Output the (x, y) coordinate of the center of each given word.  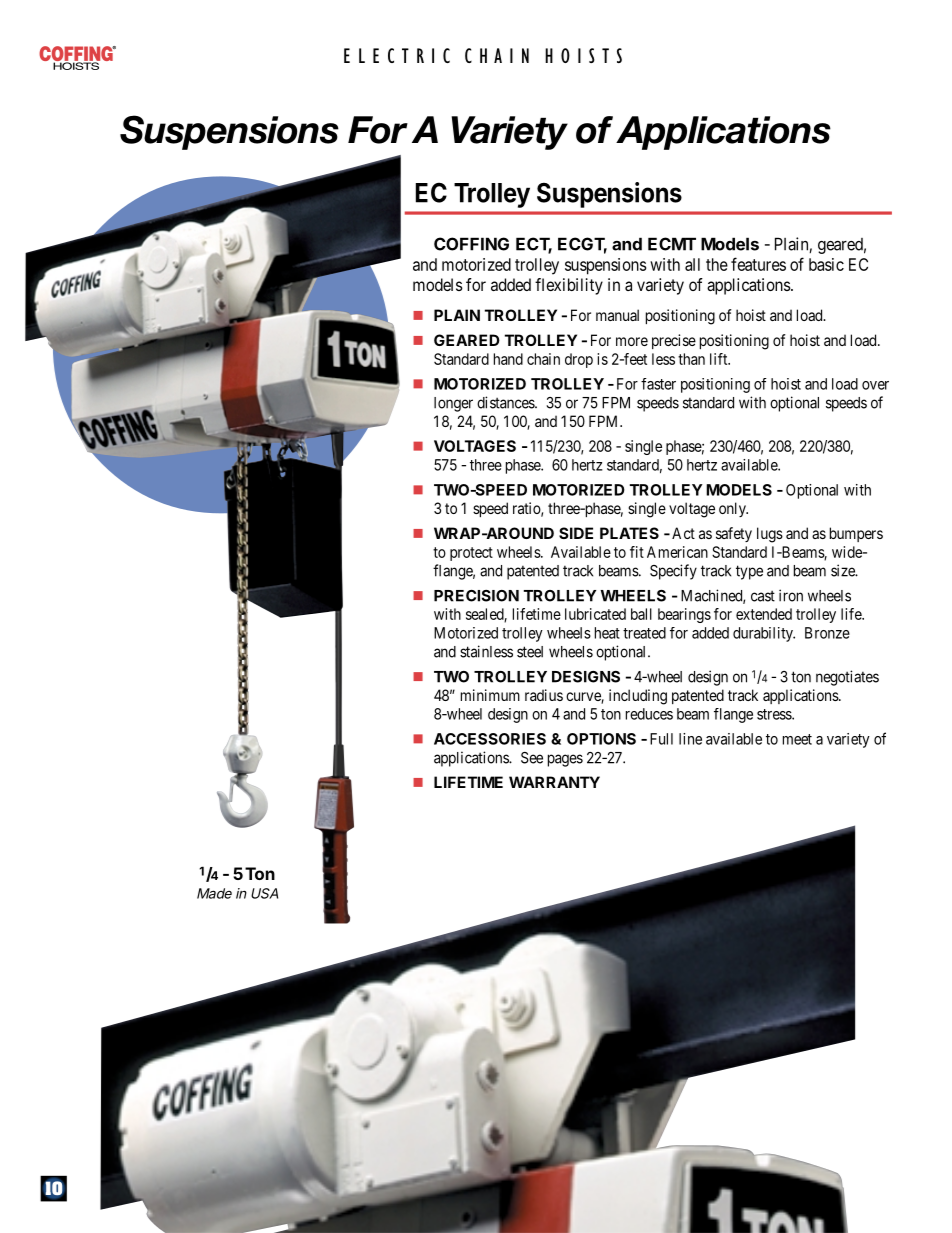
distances (506, 402)
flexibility (569, 286)
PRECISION (476, 596)
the (717, 264)
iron (791, 595)
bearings (684, 615)
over (875, 385)
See (532, 758)
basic (826, 264)
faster (658, 384)
